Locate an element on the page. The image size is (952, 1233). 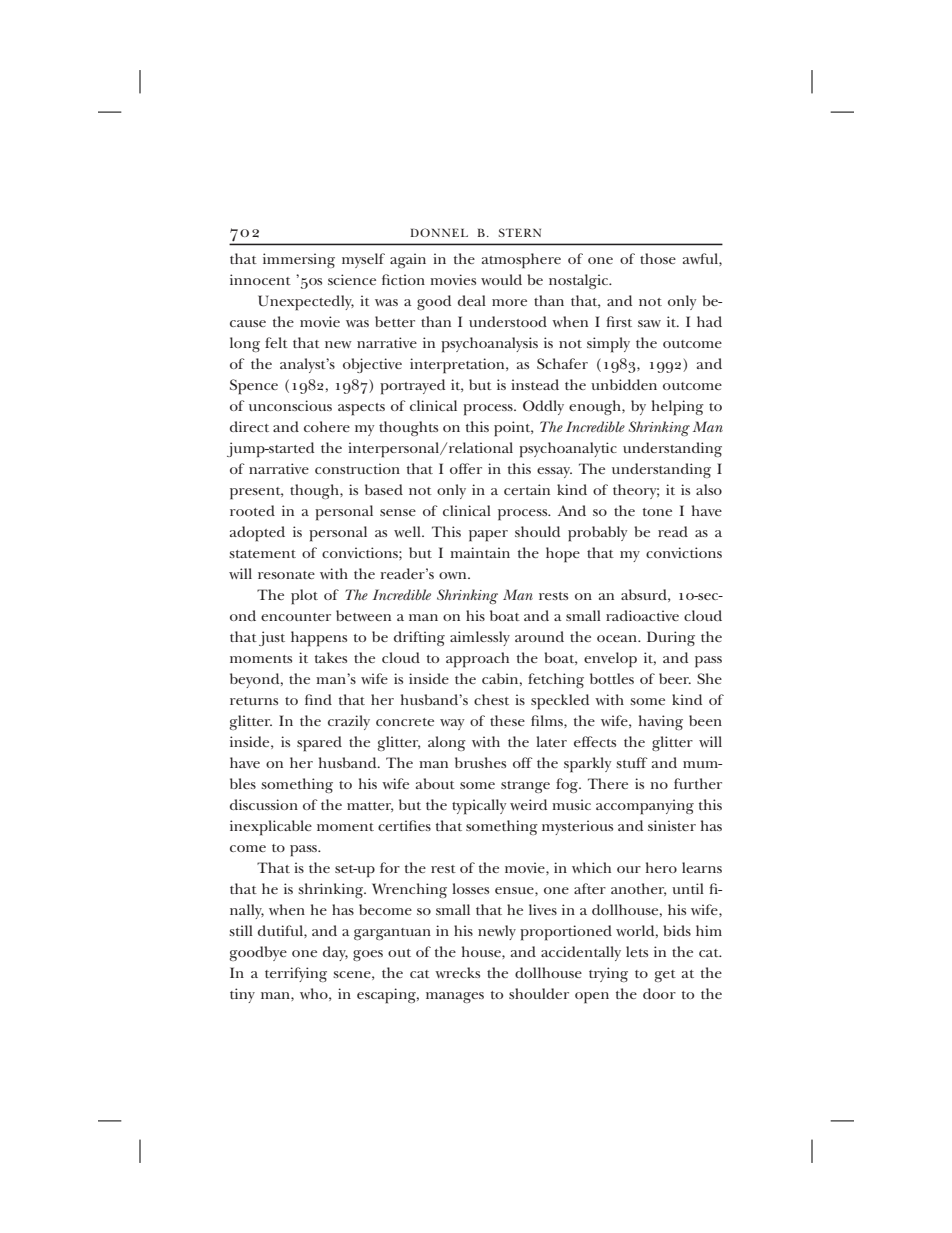
get is located at coordinates (665, 976).
